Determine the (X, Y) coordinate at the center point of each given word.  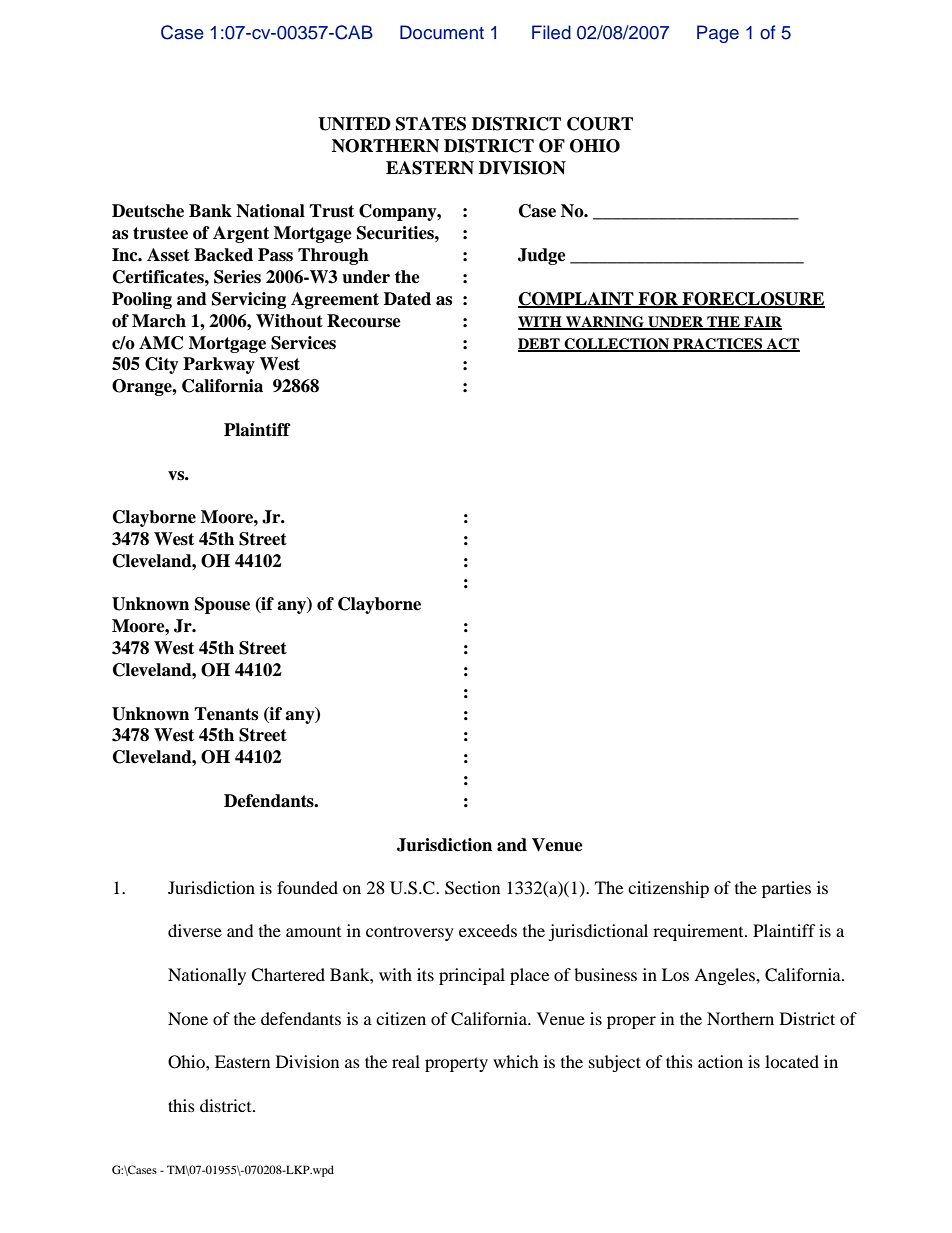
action (720, 1061)
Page (718, 34)
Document (442, 32)
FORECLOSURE (752, 300)
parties (786, 889)
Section (472, 888)
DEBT (540, 344)
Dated (407, 299)
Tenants (226, 714)
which (516, 1061)
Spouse (222, 605)
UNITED (354, 124)
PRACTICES (718, 344)
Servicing (249, 300)
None (188, 1018)
